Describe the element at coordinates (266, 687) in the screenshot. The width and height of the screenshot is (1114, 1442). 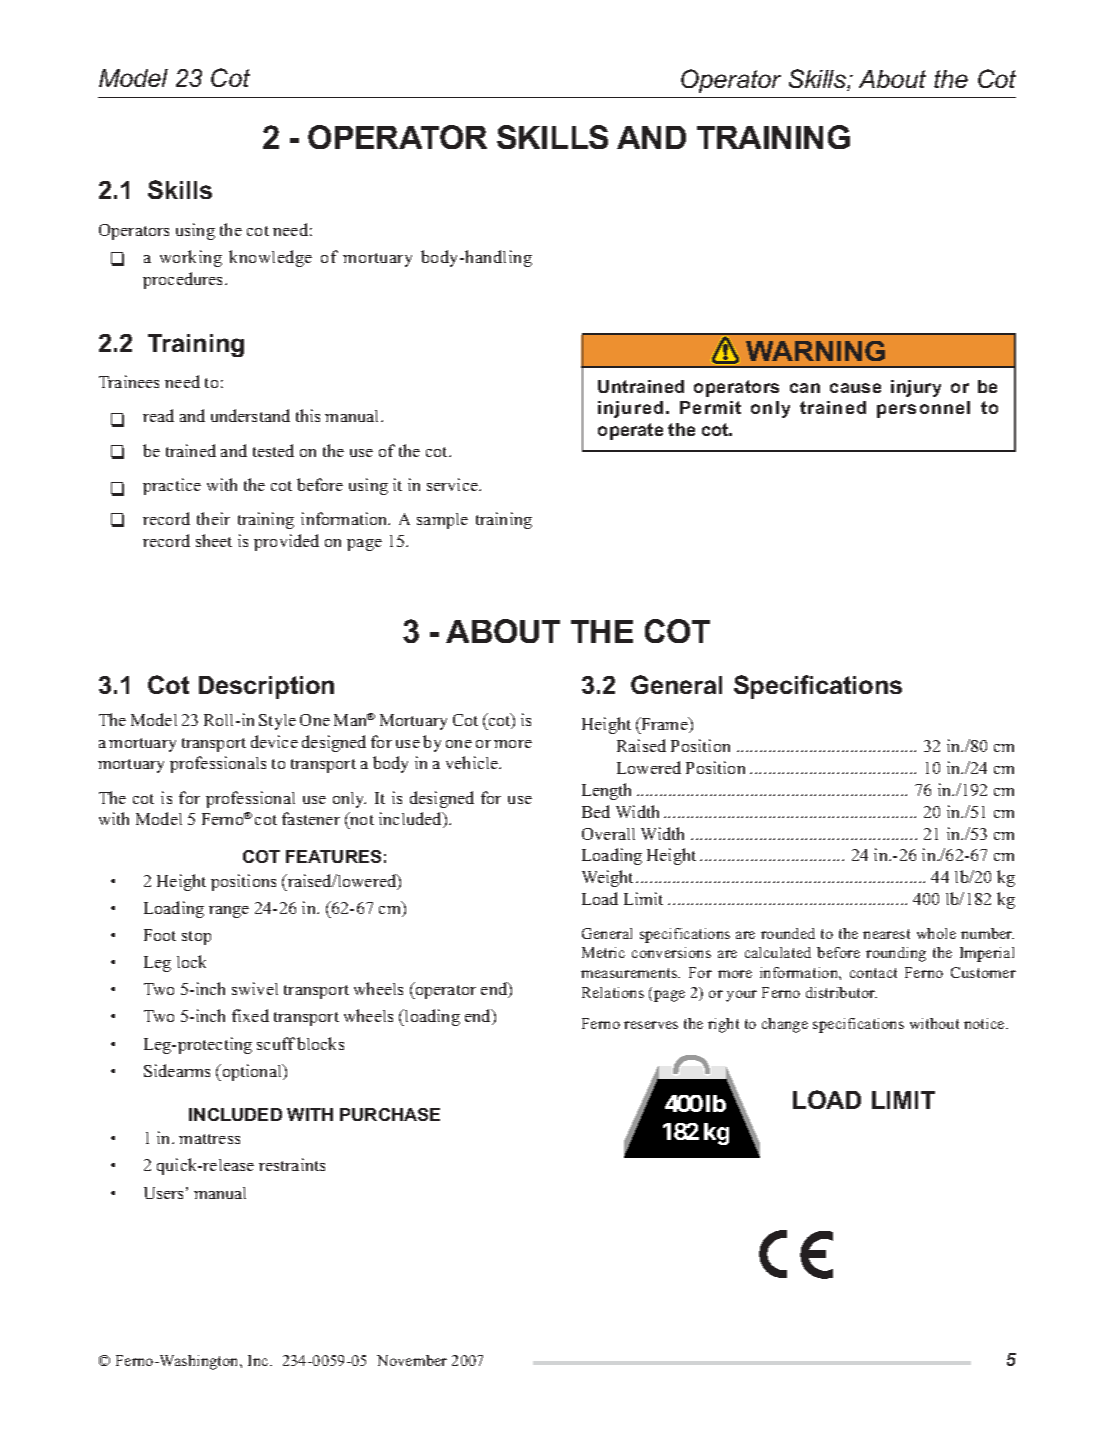
I see `Description` at that location.
